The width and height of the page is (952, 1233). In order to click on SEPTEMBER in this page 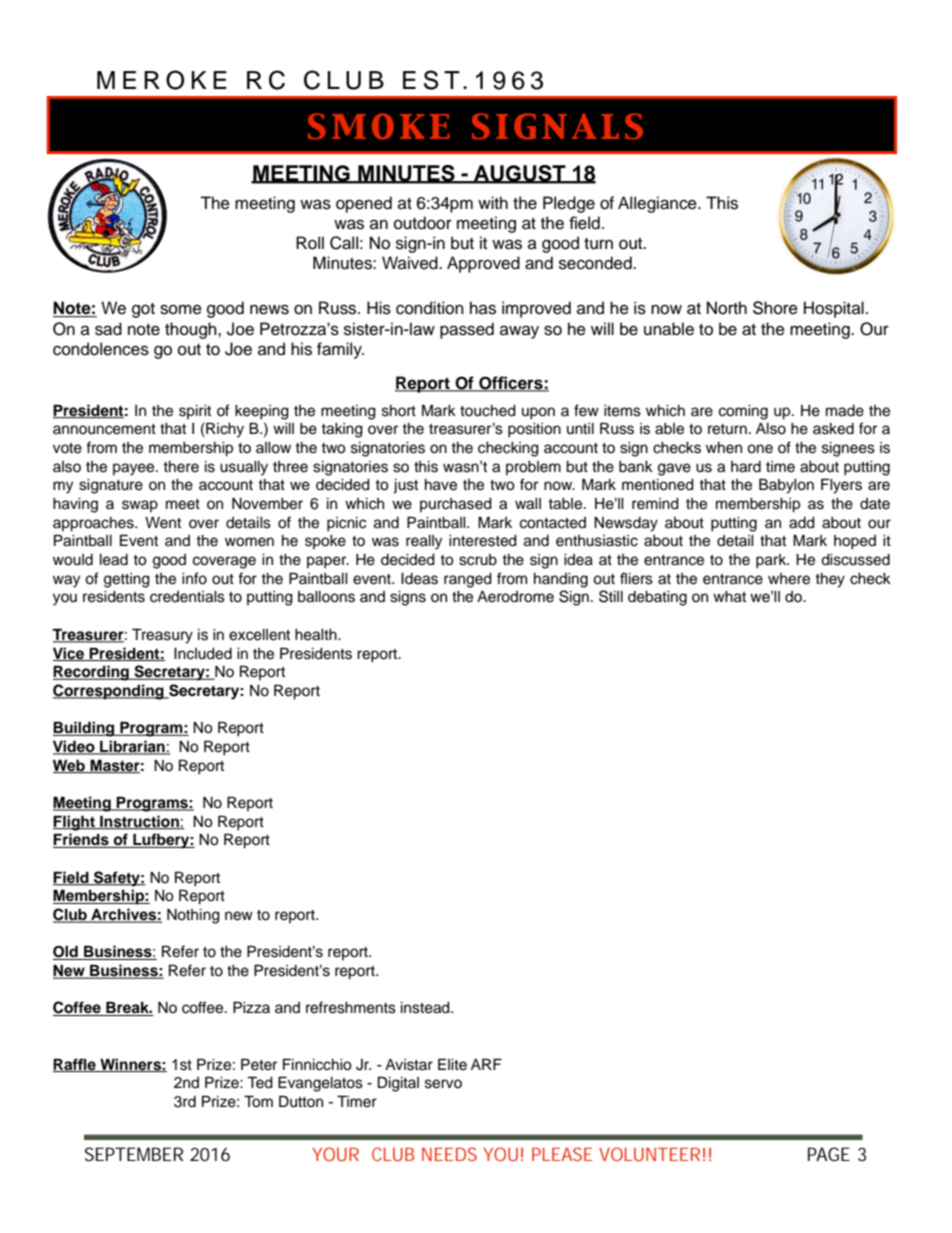, I will do `click(134, 1154)`.
